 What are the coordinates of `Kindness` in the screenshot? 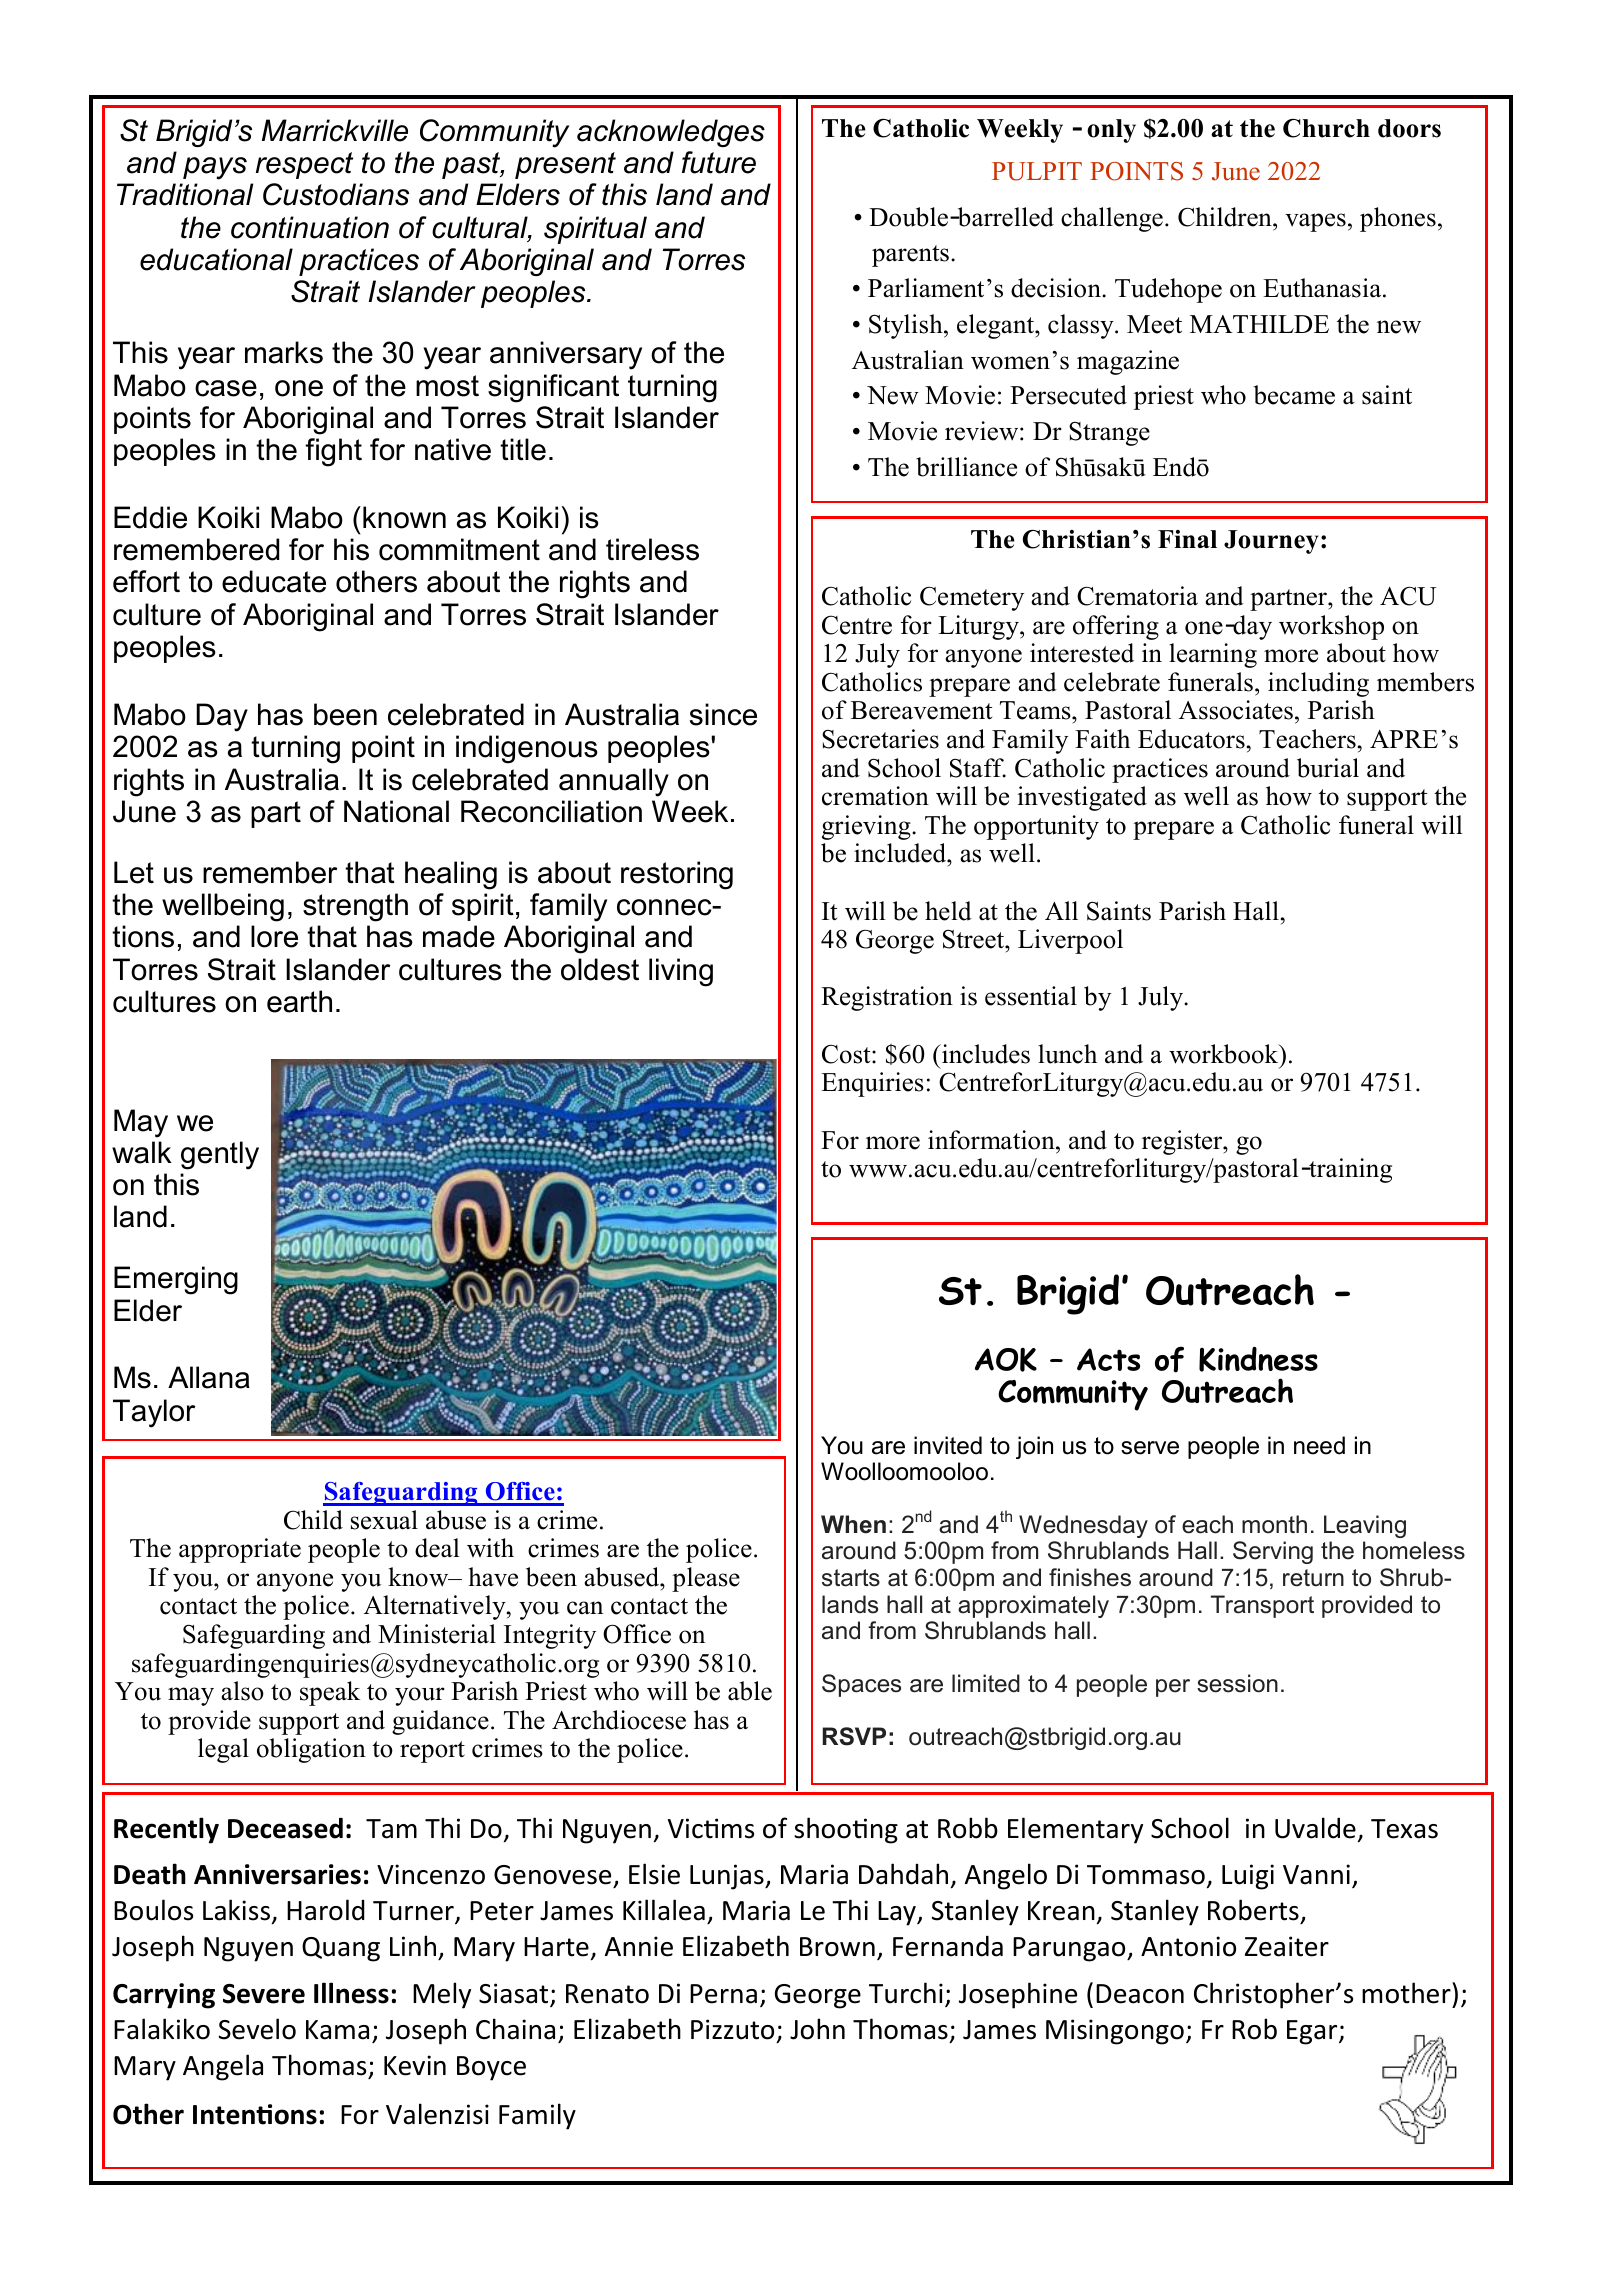 It's located at (1258, 1359).
